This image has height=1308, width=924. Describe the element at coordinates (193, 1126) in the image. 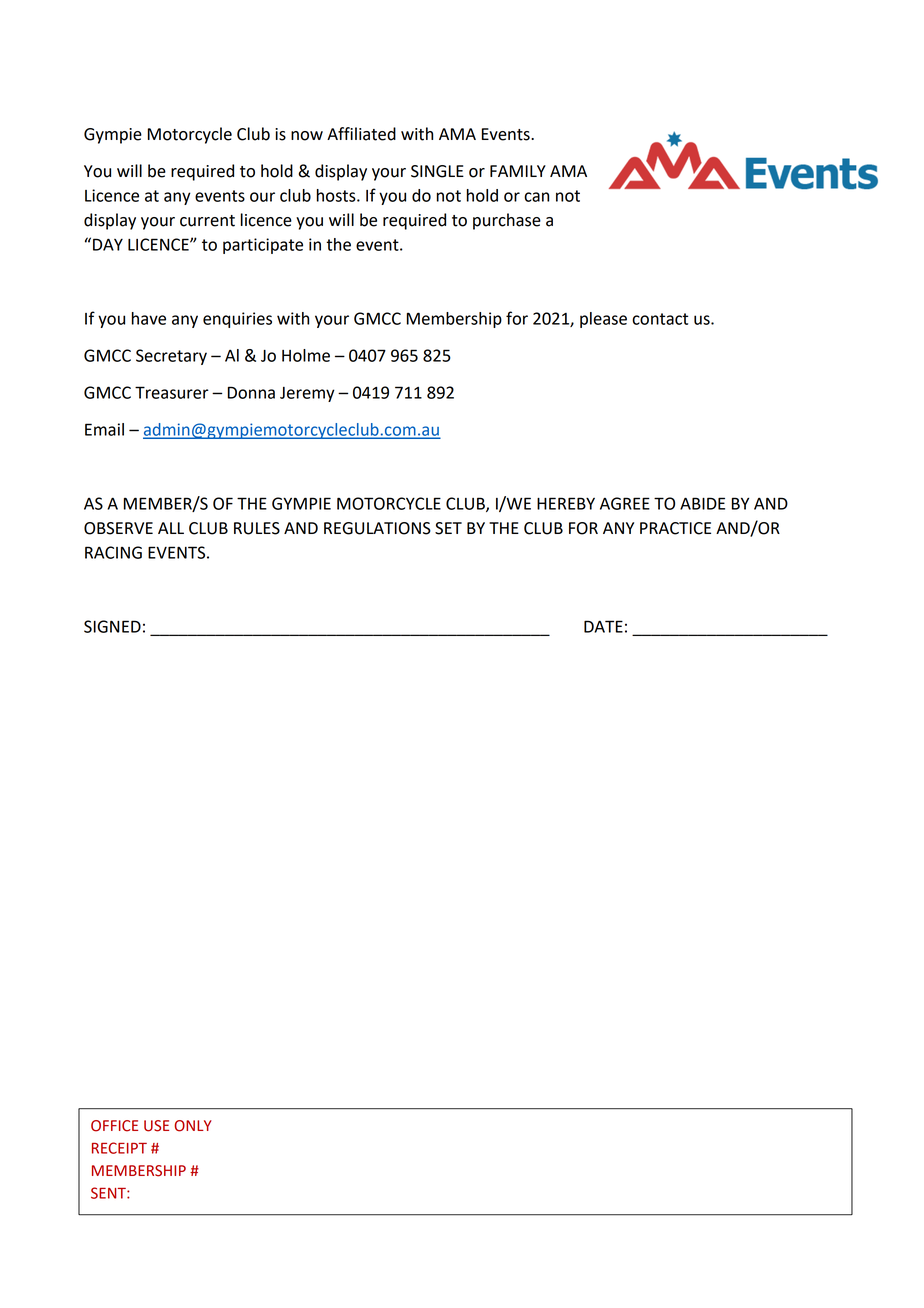

I see `ONLY` at that location.
